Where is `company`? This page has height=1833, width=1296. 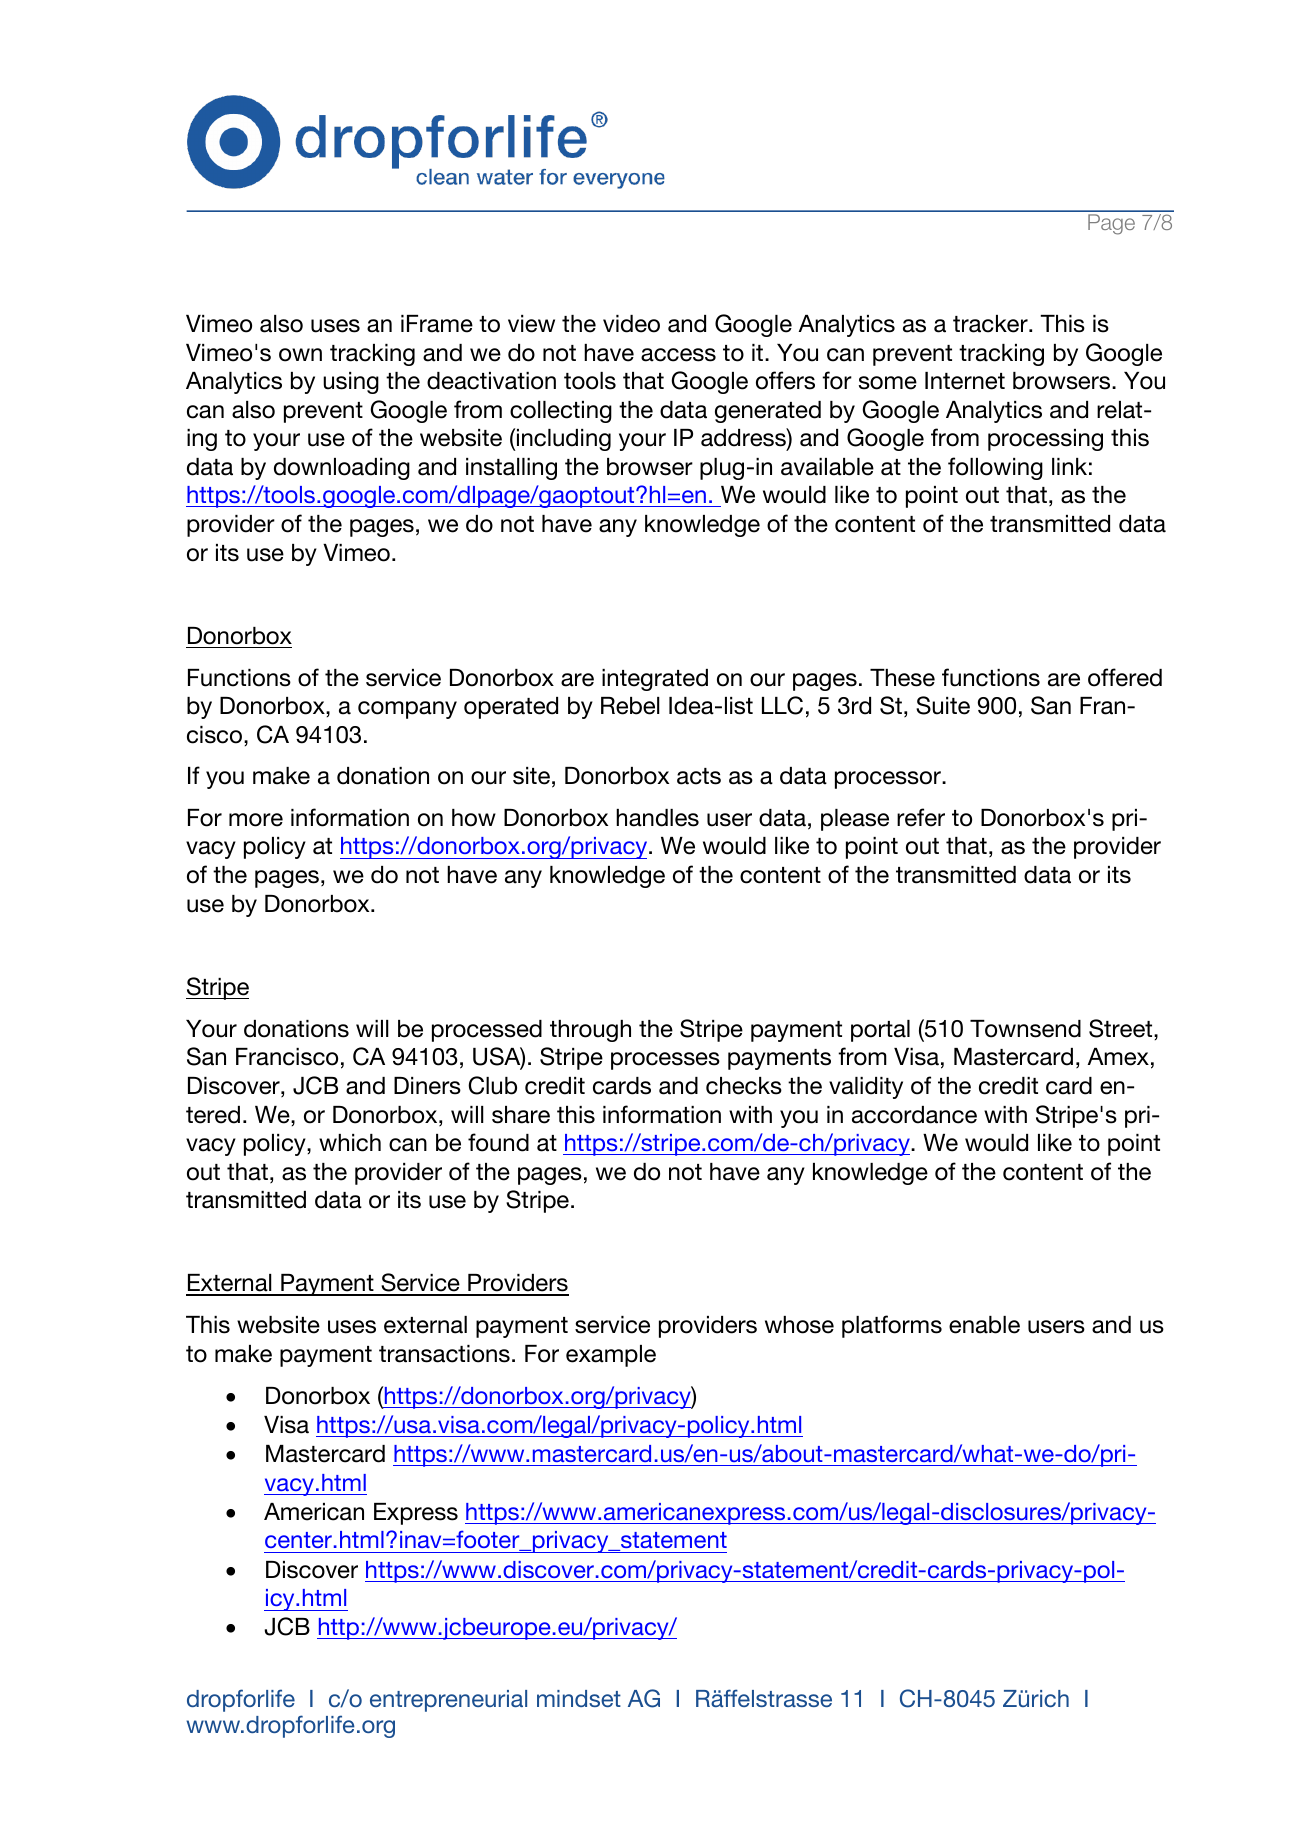
company is located at coordinates (407, 710).
